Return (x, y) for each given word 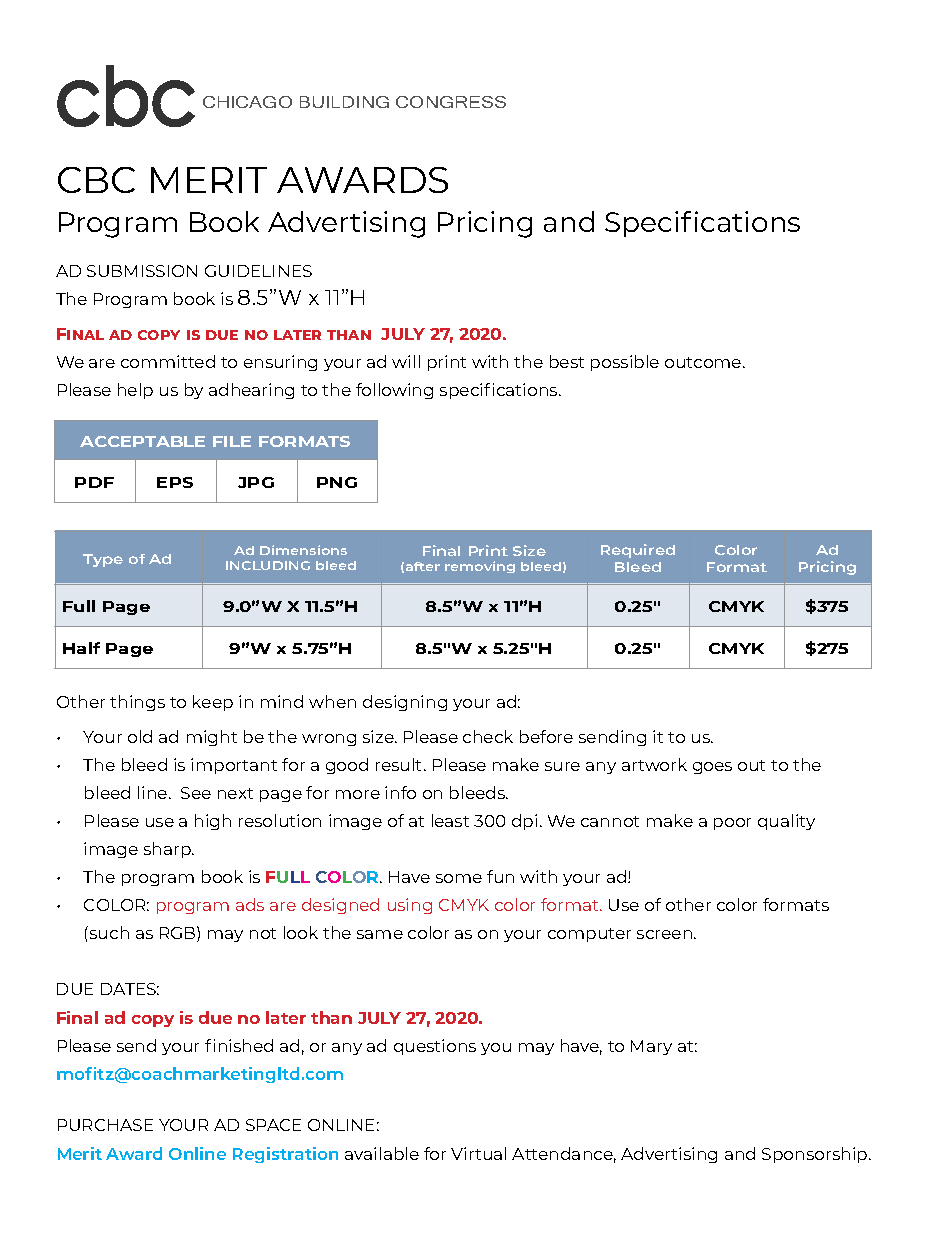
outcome (704, 362)
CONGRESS (451, 102)
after (423, 566)
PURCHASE (105, 1125)
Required (638, 551)
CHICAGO (247, 102)
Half (81, 648)
